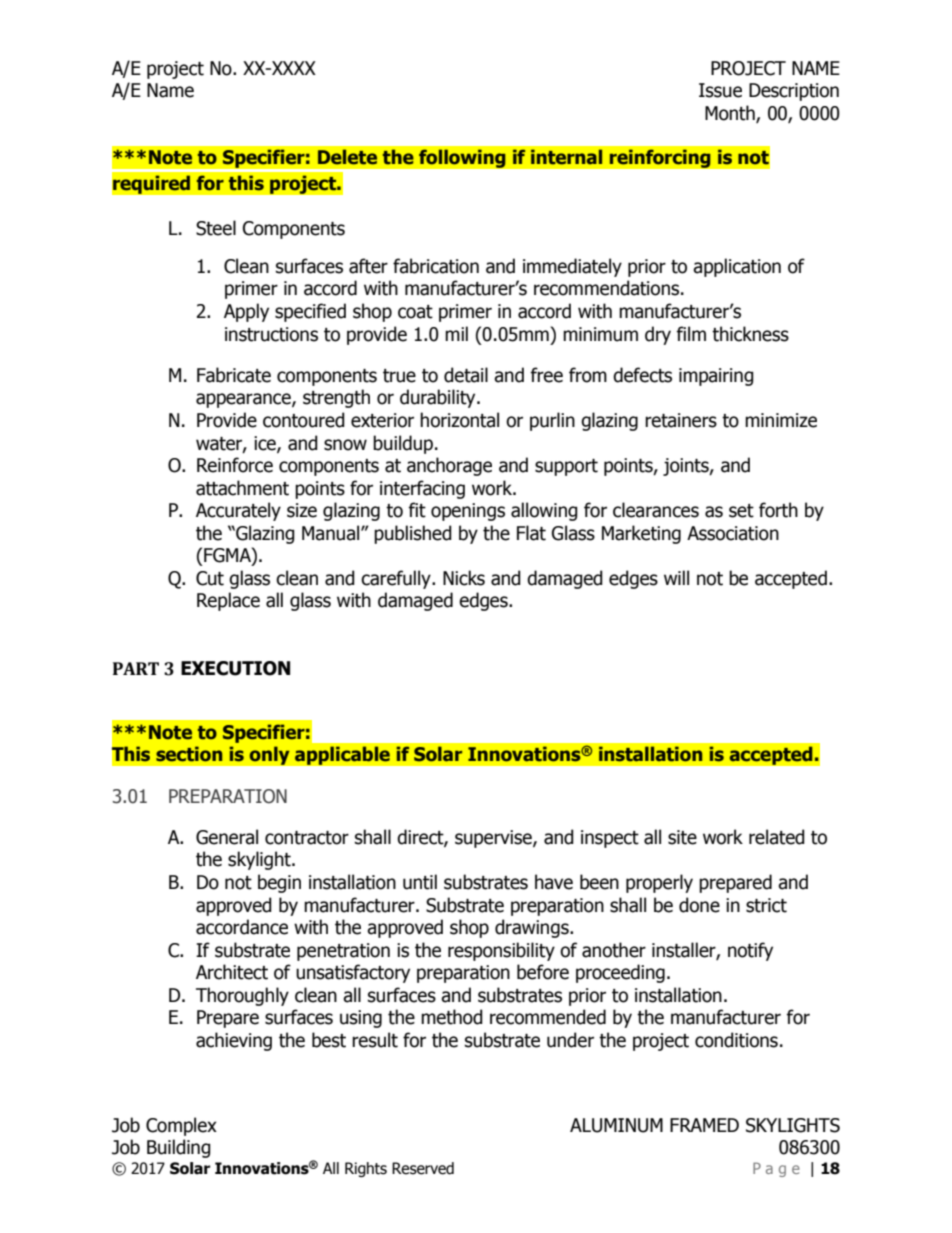  I want to click on impairing, so click(716, 377).
